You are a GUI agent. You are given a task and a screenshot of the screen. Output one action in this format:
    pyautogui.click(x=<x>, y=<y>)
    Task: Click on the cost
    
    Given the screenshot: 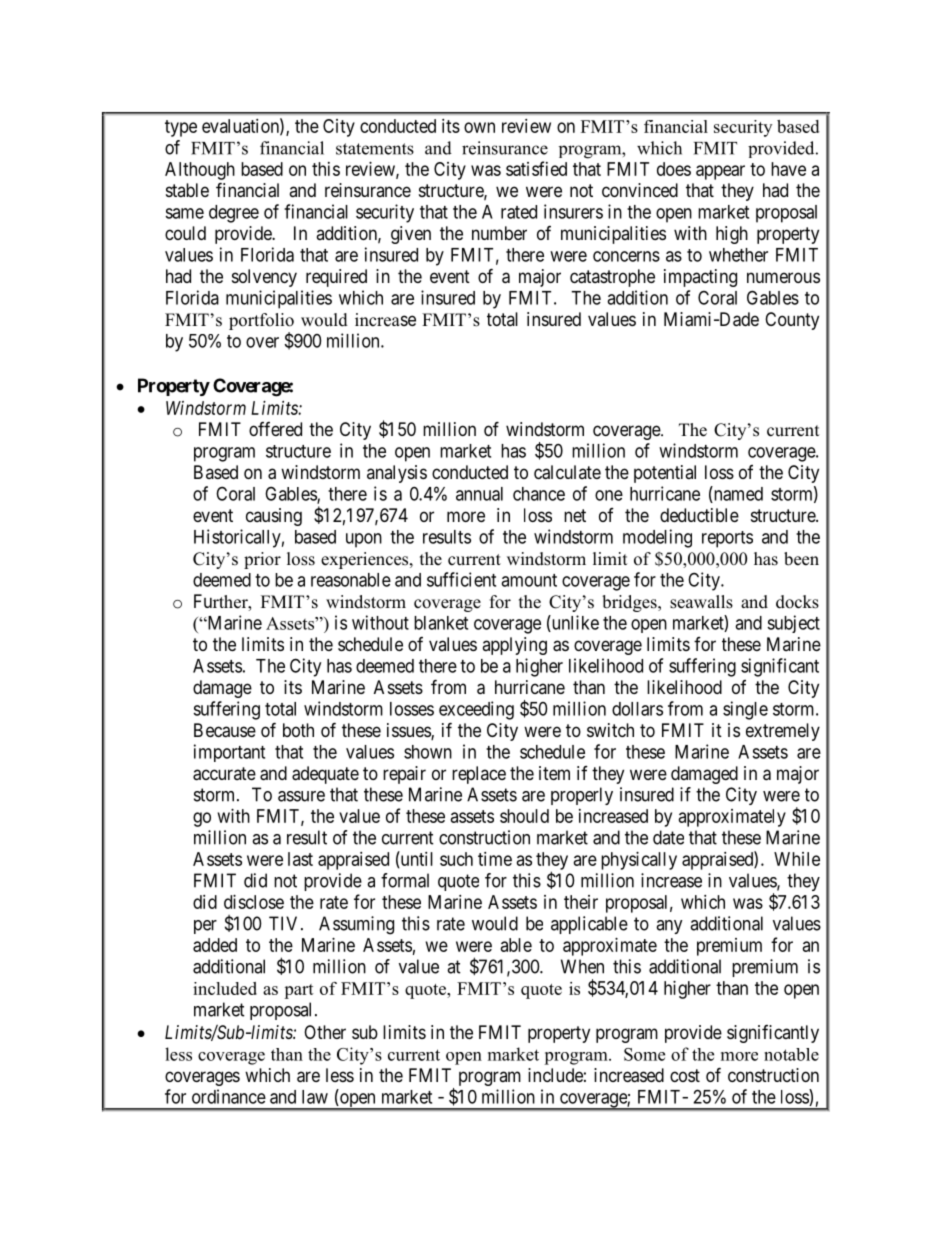 What is the action you would take?
    pyautogui.click(x=685, y=1075)
